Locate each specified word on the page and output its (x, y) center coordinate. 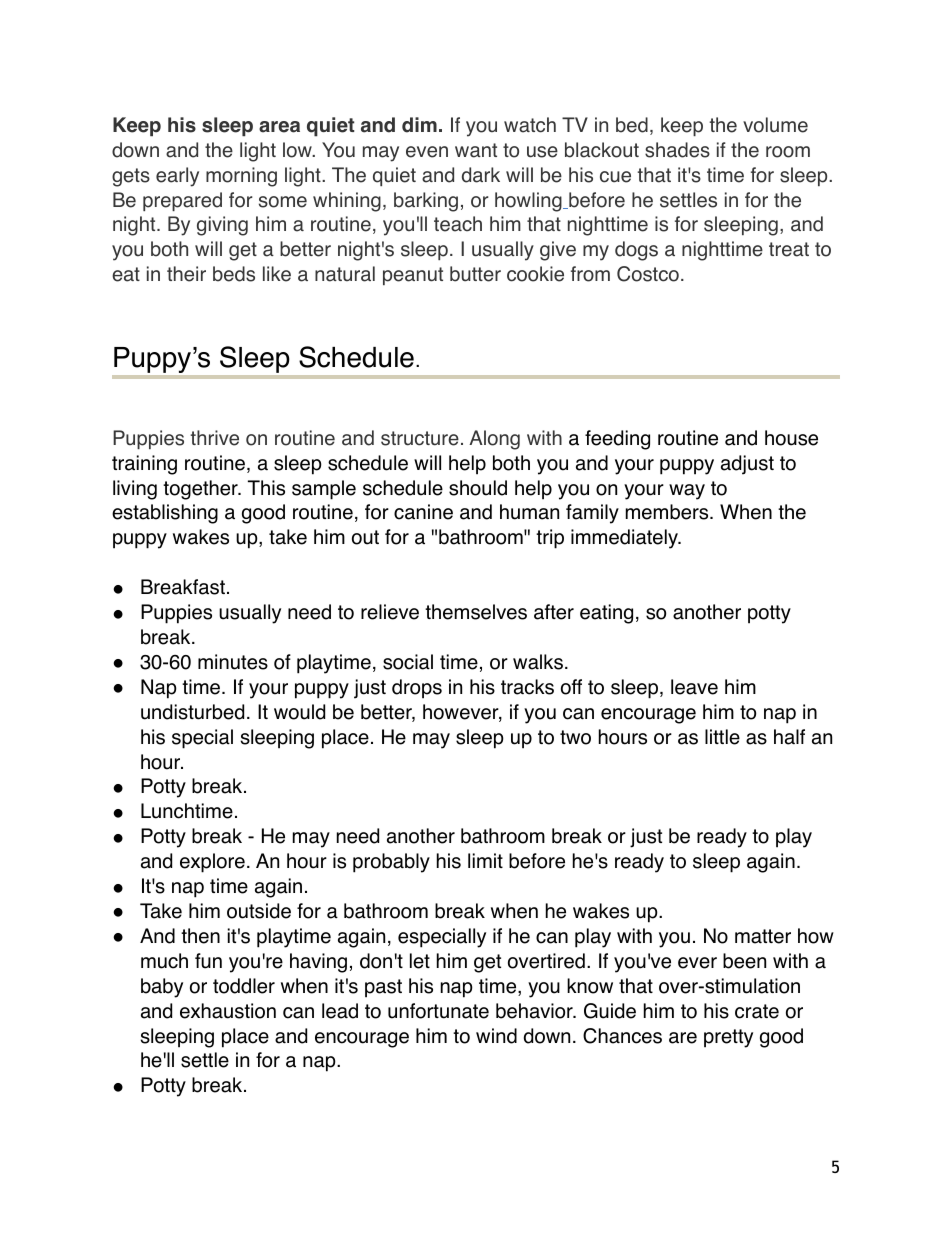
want (476, 150)
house (791, 438)
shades (677, 150)
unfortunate (438, 1011)
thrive (214, 438)
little (722, 737)
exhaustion (228, 1011)
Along (494, 440)
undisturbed (192, 712)
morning (241, 177)
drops (417, 689)
